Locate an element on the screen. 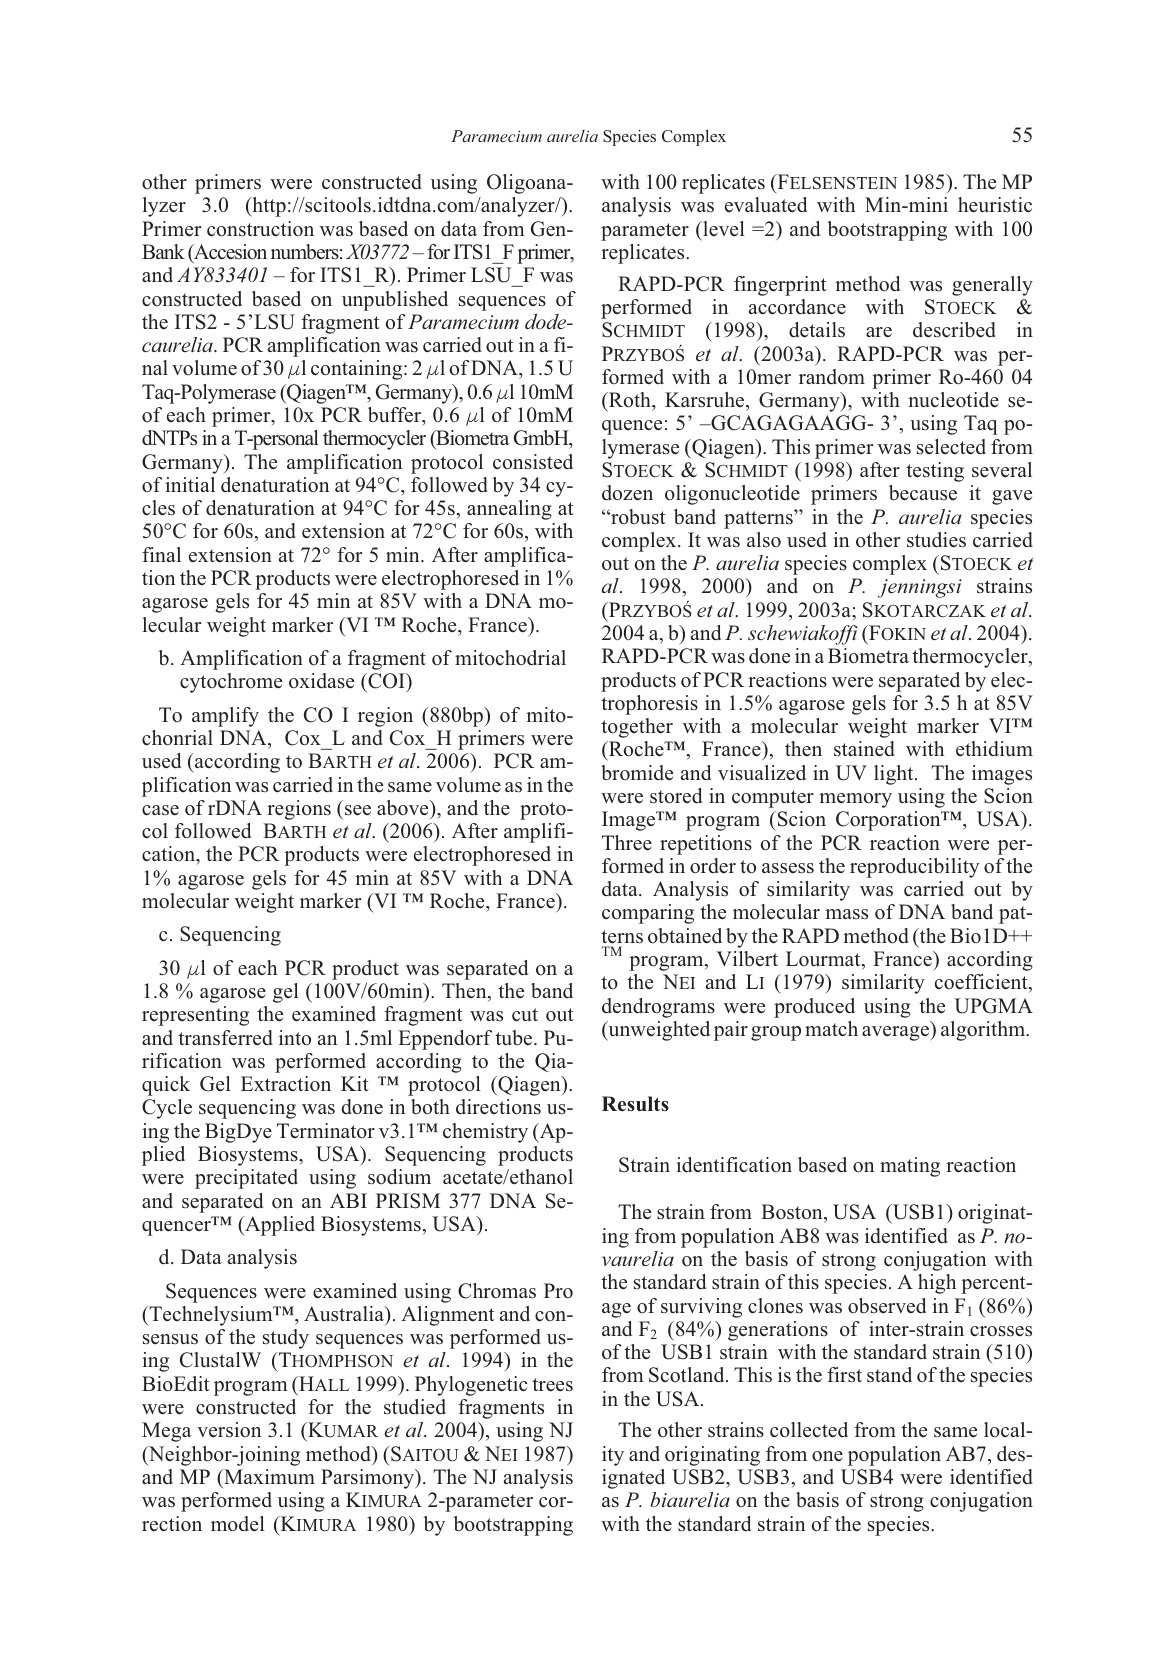  heuristic is located at coordinates (995, 205).
